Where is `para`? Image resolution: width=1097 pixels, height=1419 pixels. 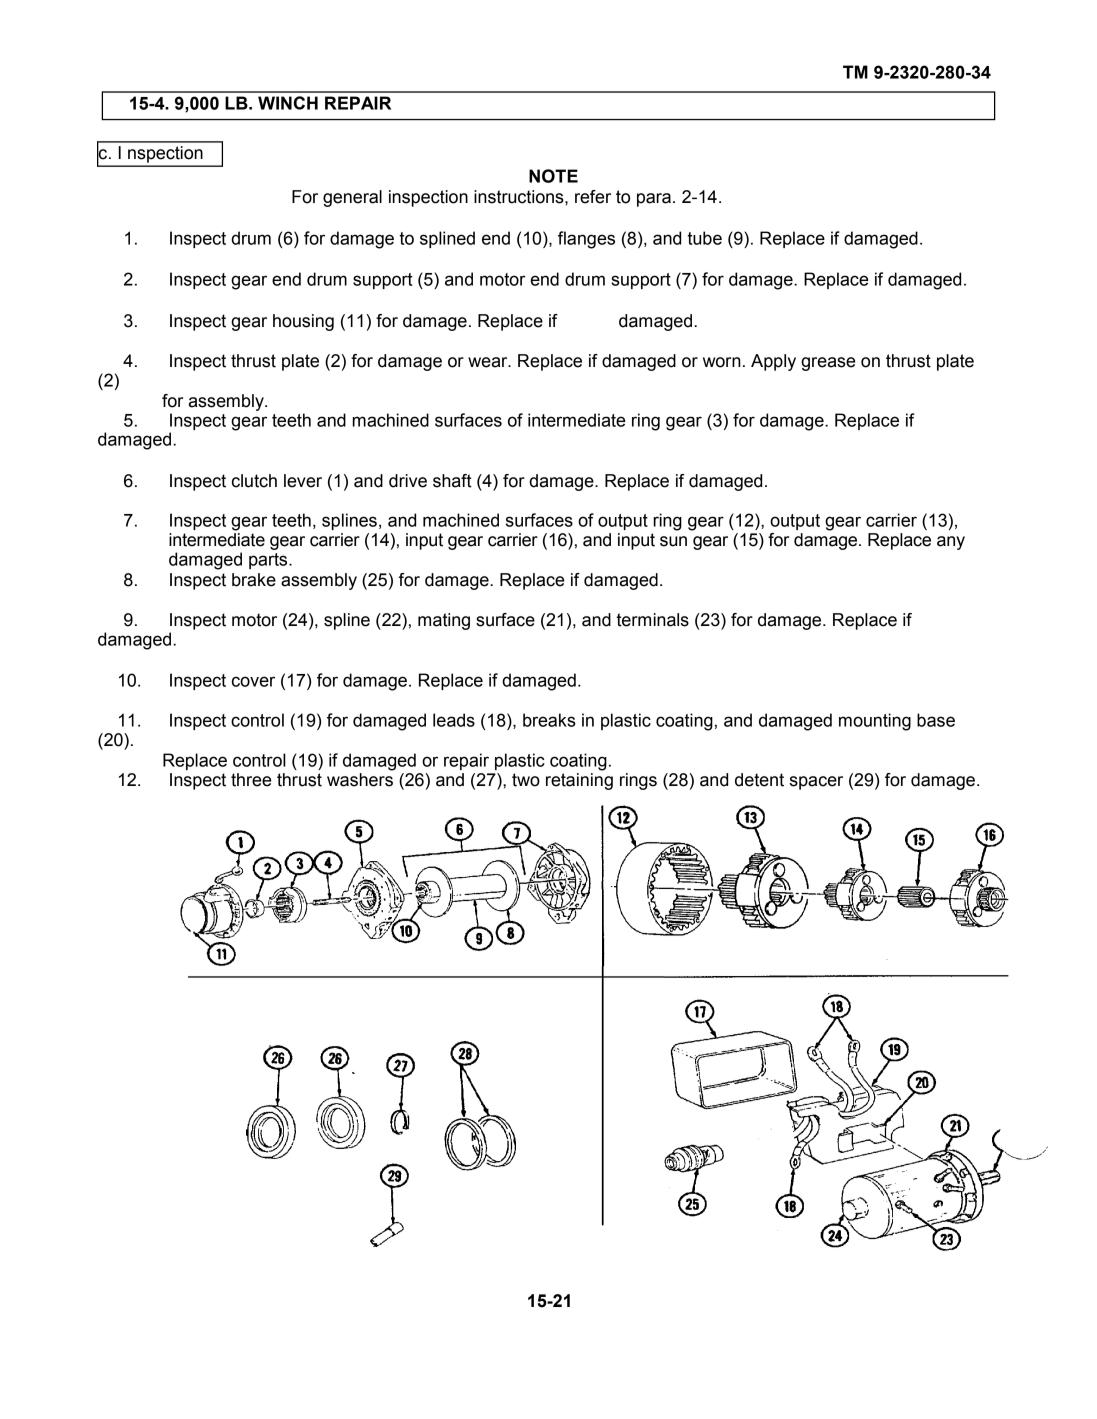 para is located at coordinates (654, 200).
